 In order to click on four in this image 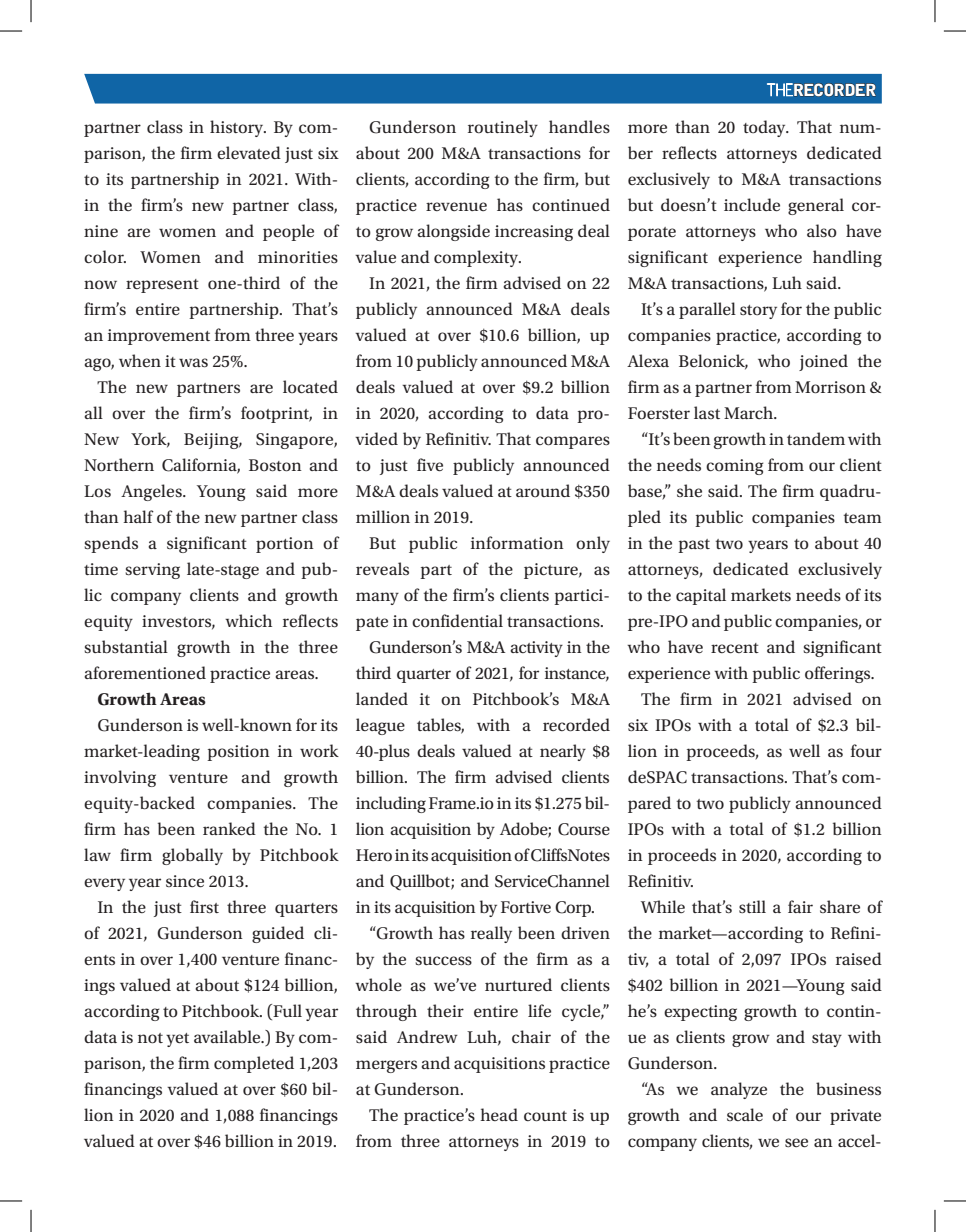, I will do `click(866, 750)`.
